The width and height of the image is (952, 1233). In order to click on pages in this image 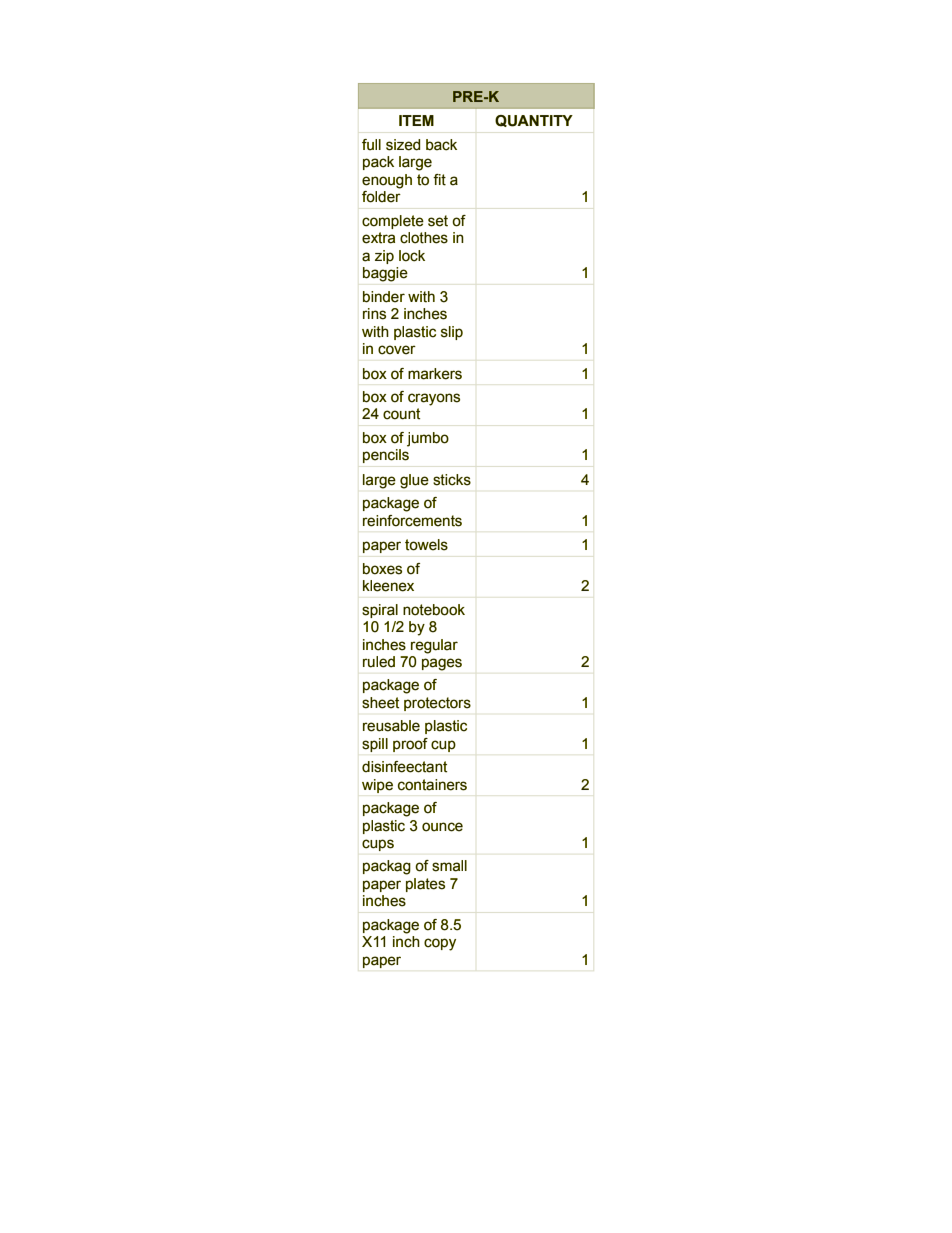, I will do `click(442, 664)`.
